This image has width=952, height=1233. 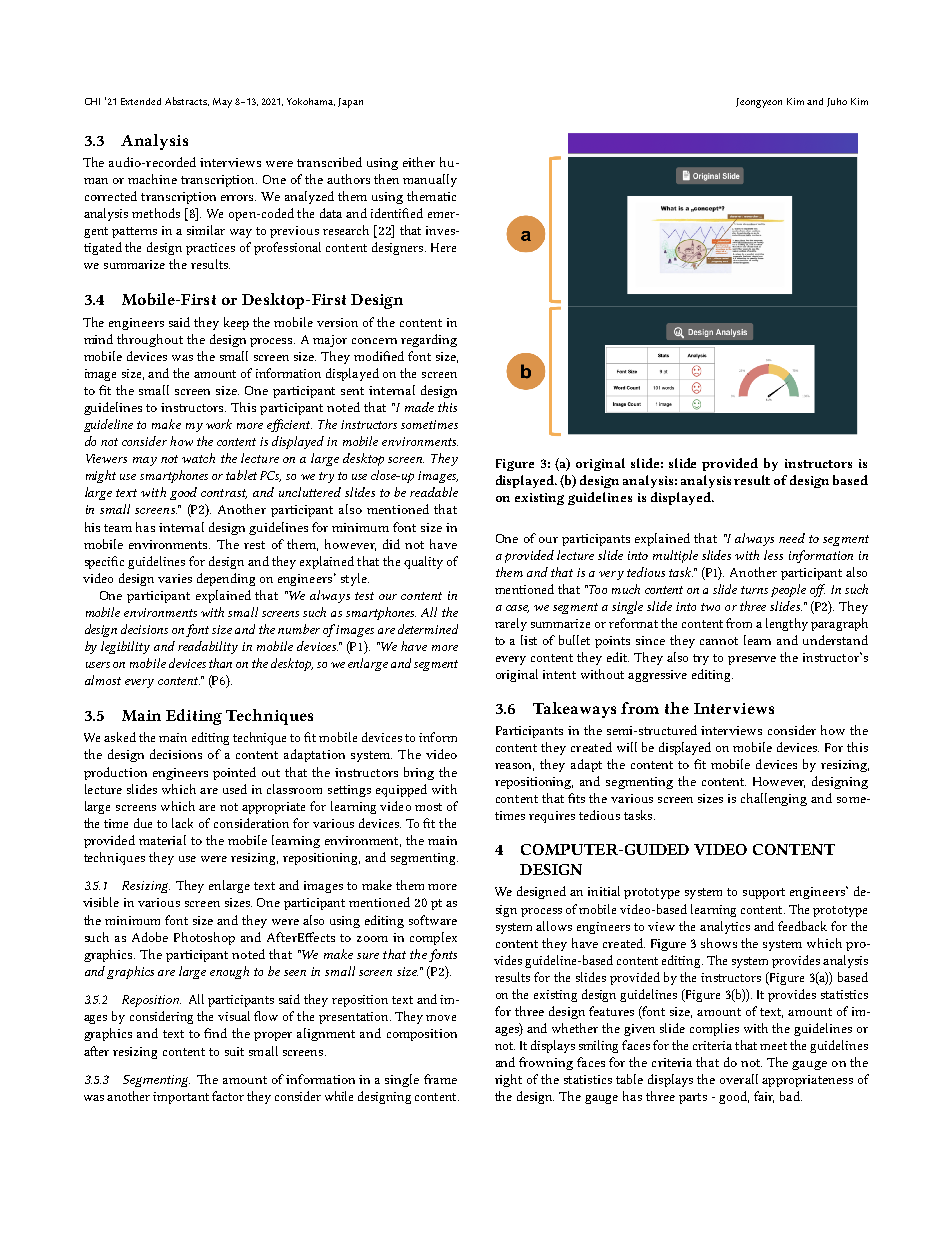 What do you see at coordinates (181, 1098) in the image?
I see `important` at bounding box center [181, 1098].
